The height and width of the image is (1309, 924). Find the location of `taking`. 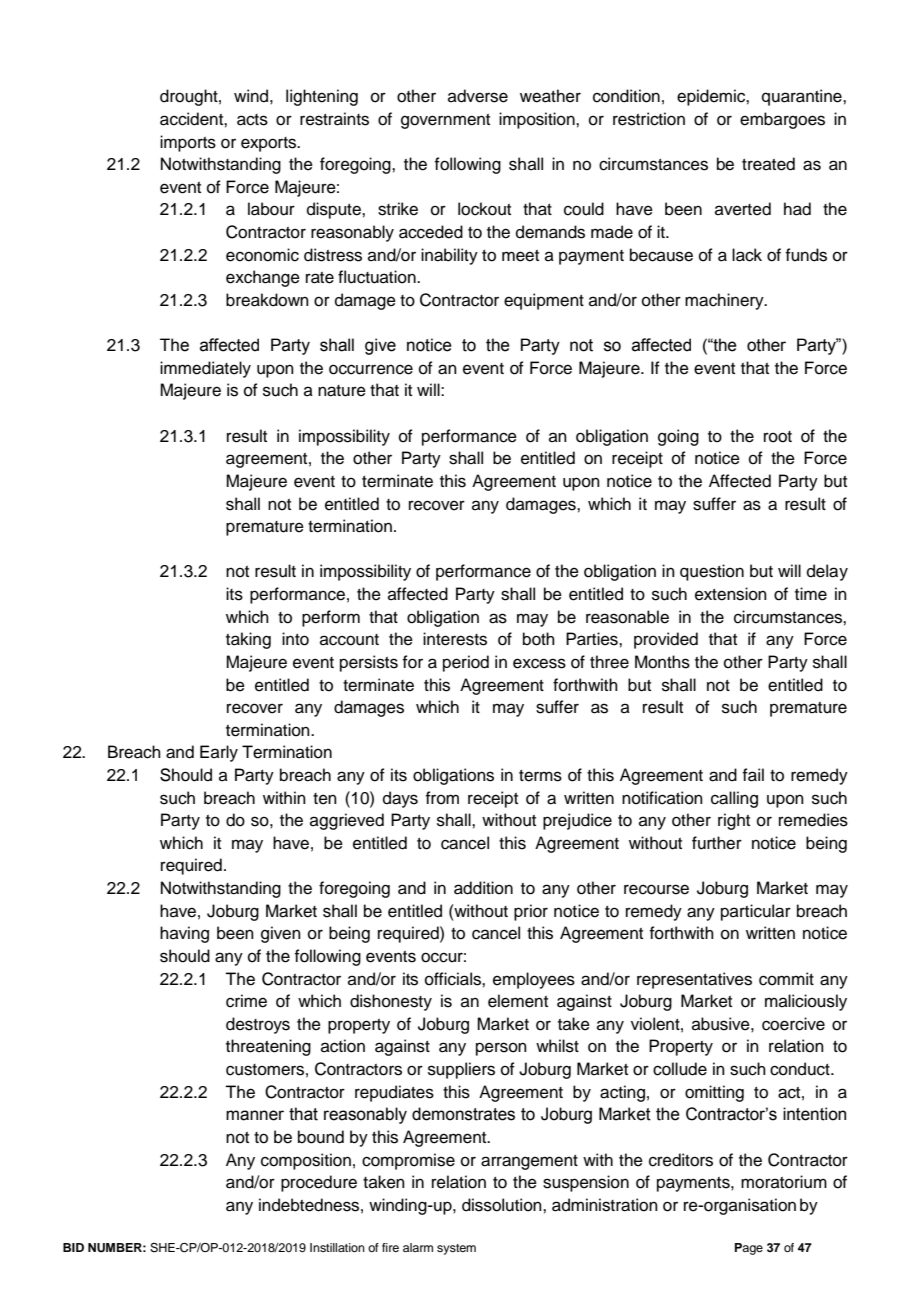

taking is located at coordinates (248, 640).
